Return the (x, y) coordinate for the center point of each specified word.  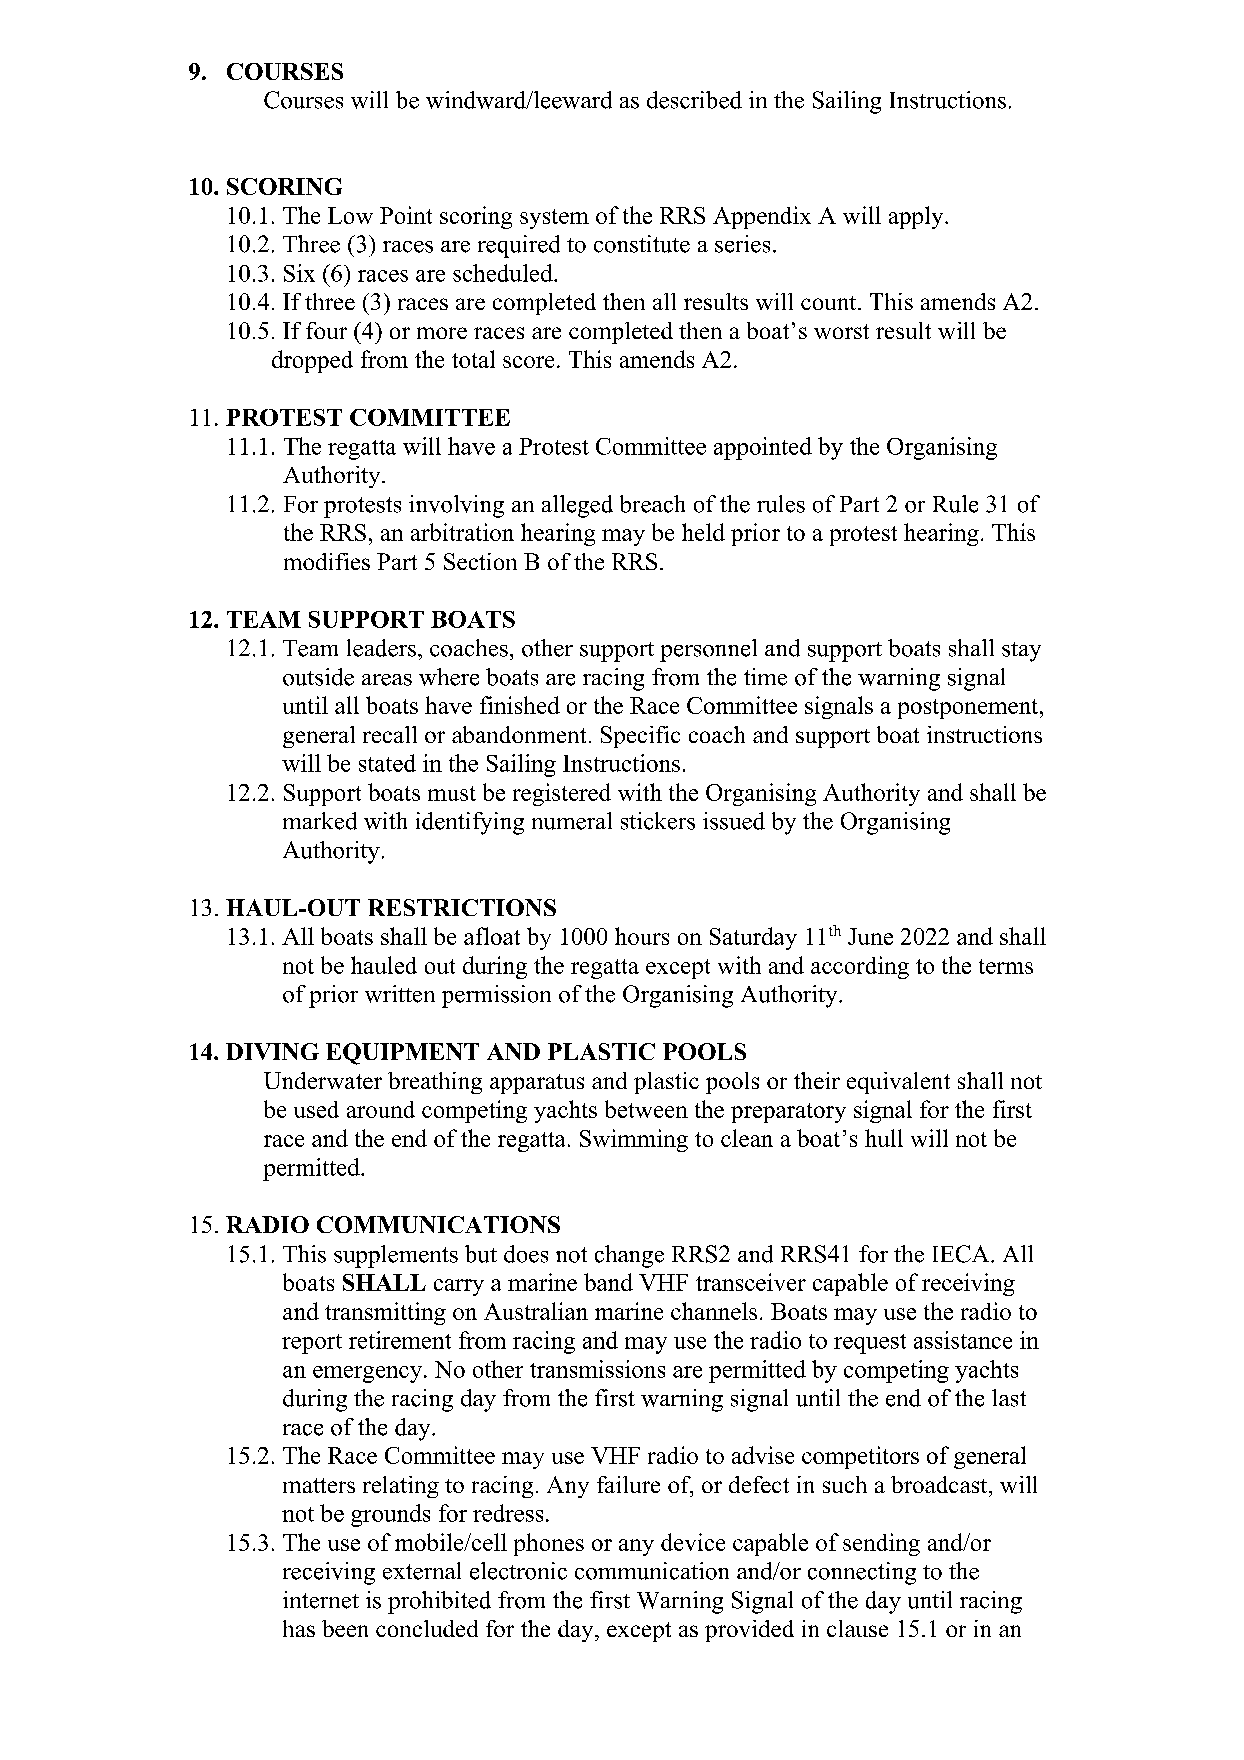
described (694, 100)
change (629, 1256)
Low (350, 215)
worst (841, 331)
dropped (312, 361)
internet (321, 1600)
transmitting (385, 1313)
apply (917, 217)
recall (390, 734)
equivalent (898, 1083)
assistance (963, 1340)
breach (652, 504)
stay (1021, 652)
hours (642, 936)
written (400, 994)
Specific (640, 737)
